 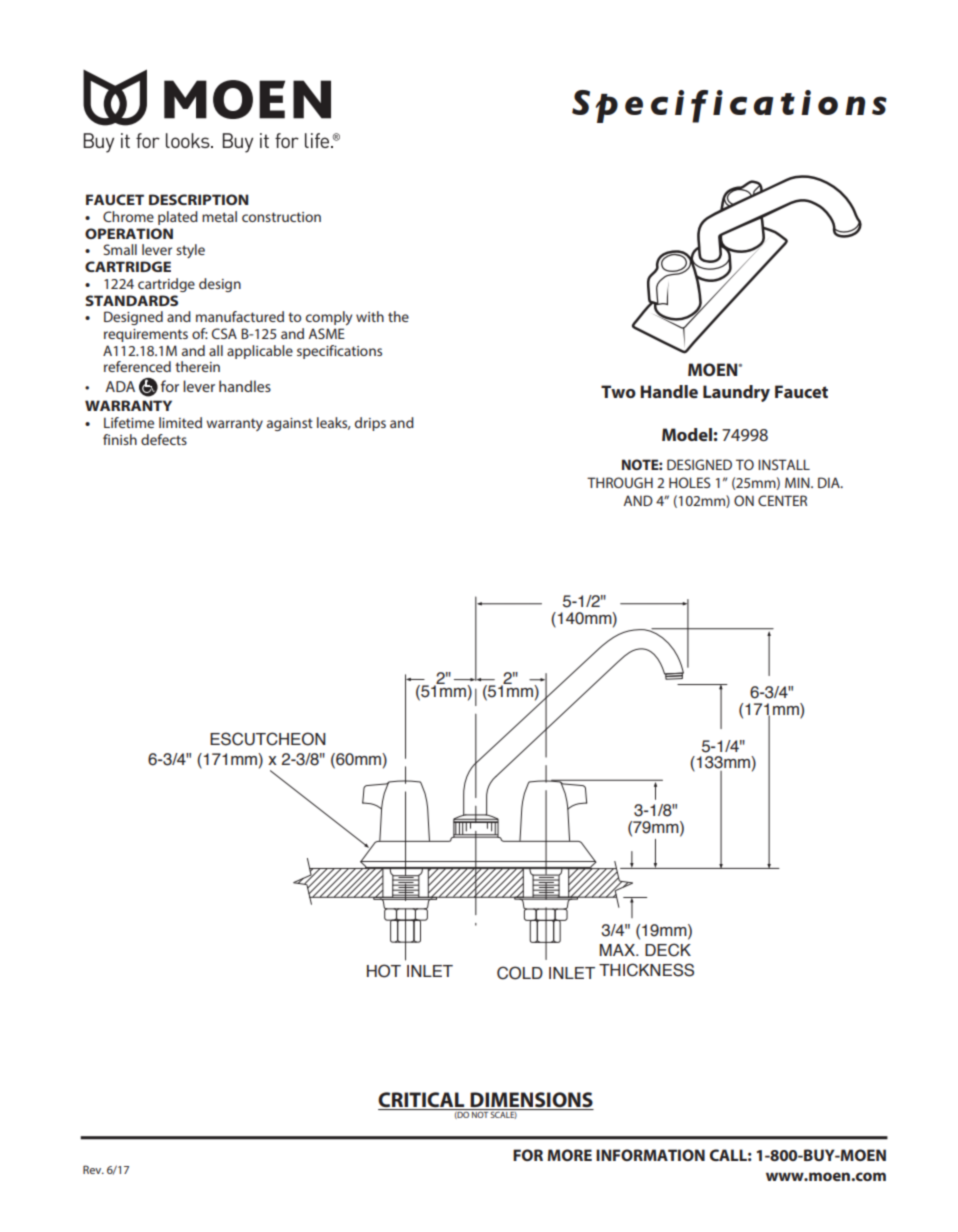 I want to click on finish, so click(x=120, y=439).
